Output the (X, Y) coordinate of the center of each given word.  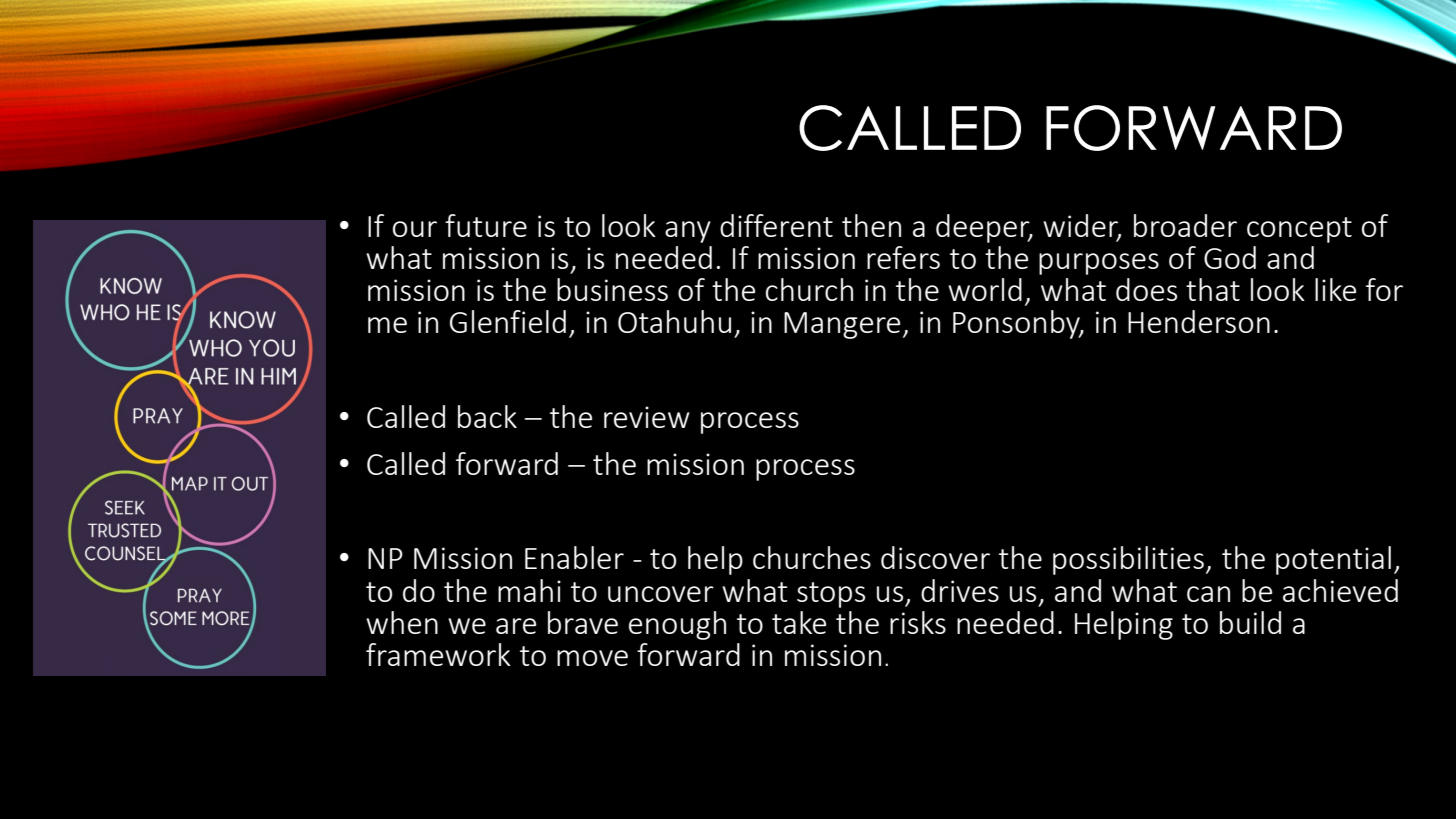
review (647, 417)
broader (1185, 225)
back (487, 416)
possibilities (1128, 560)
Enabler (574, 557)
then (871, 225)
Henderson (1199, 321)
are (516, 626)
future (486, 225)
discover (935, 557)
